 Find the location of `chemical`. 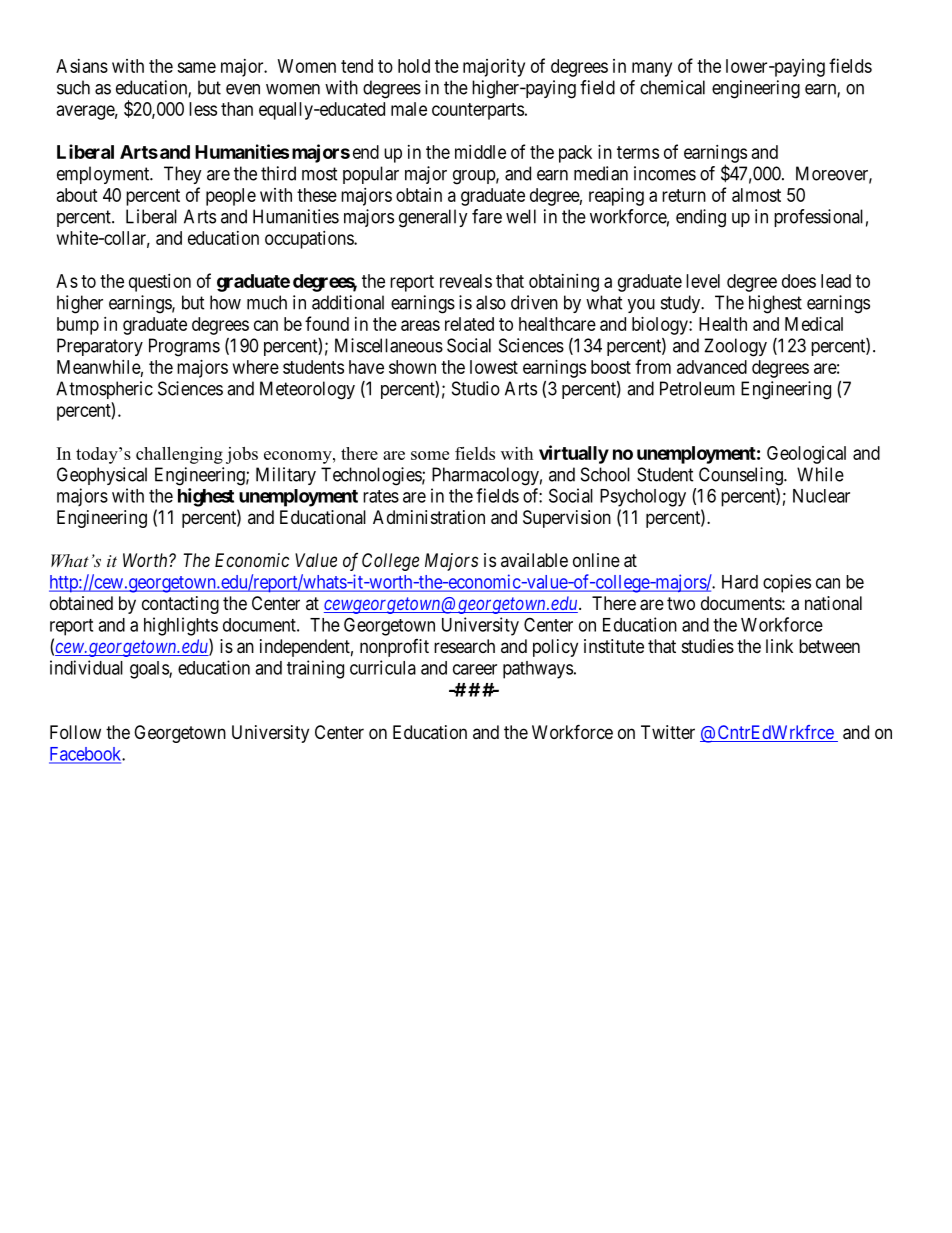

chemical is located at coordinates (672, 87).
